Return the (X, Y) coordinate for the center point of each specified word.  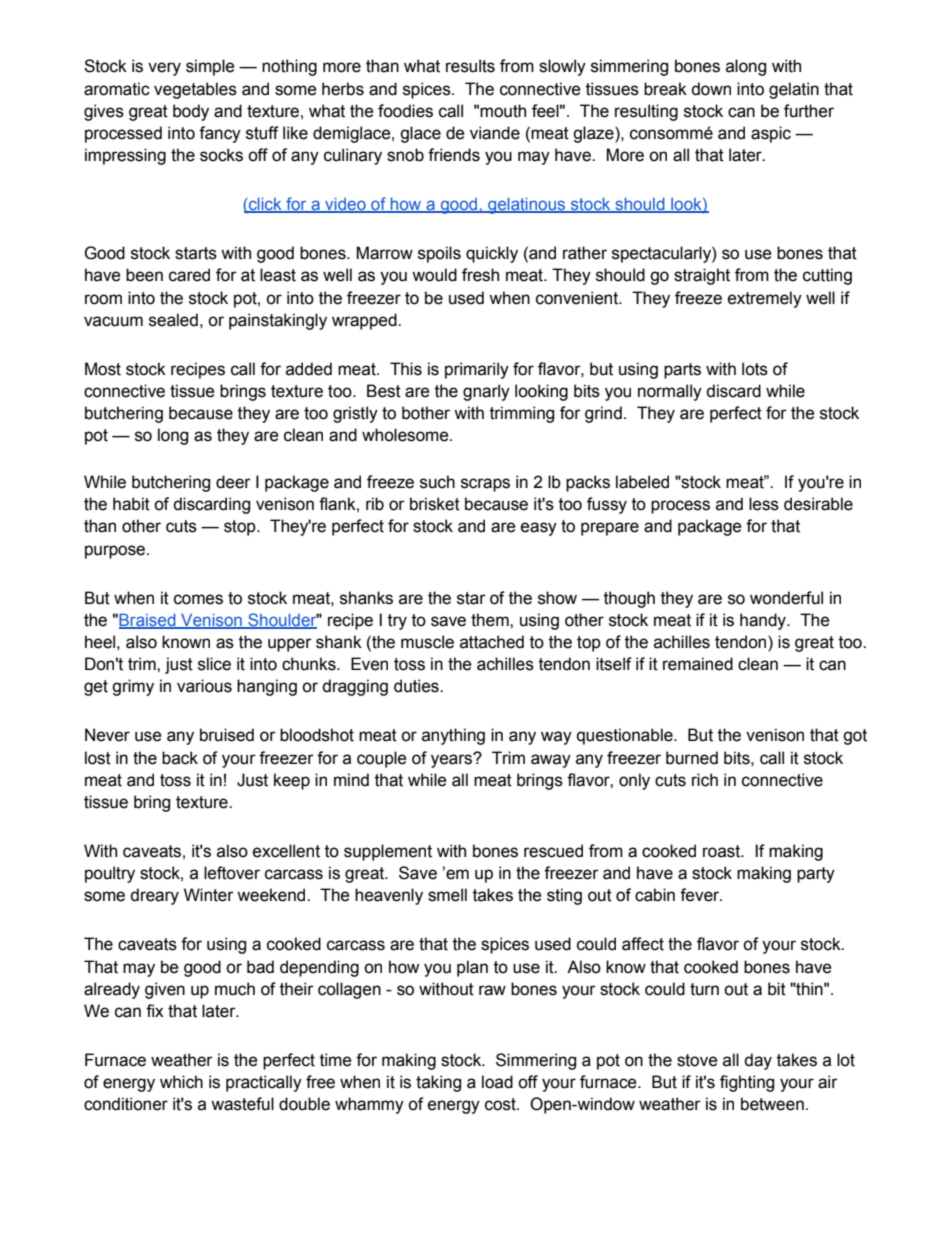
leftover (232, 873)
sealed (173, 320)
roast (723, 851)
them (491, 620)
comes (198, 599)
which (181, 1082)
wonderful (786, 598)
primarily (477, 370)
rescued (553, 851)
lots (755, 369)
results (470, 66)
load (497, 1082)
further (809, 111)
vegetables (195, 90)
